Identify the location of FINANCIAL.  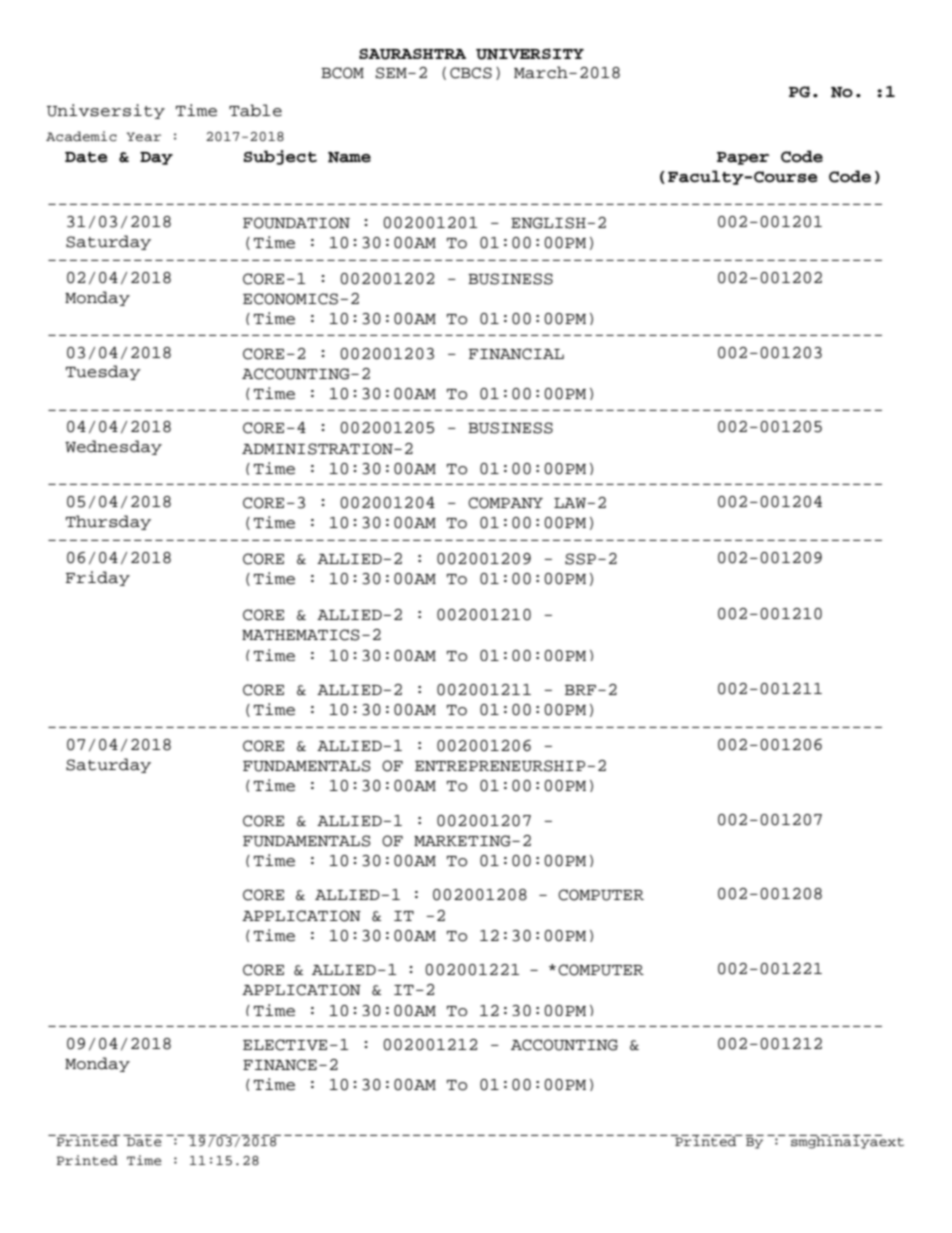
(516, 354).
